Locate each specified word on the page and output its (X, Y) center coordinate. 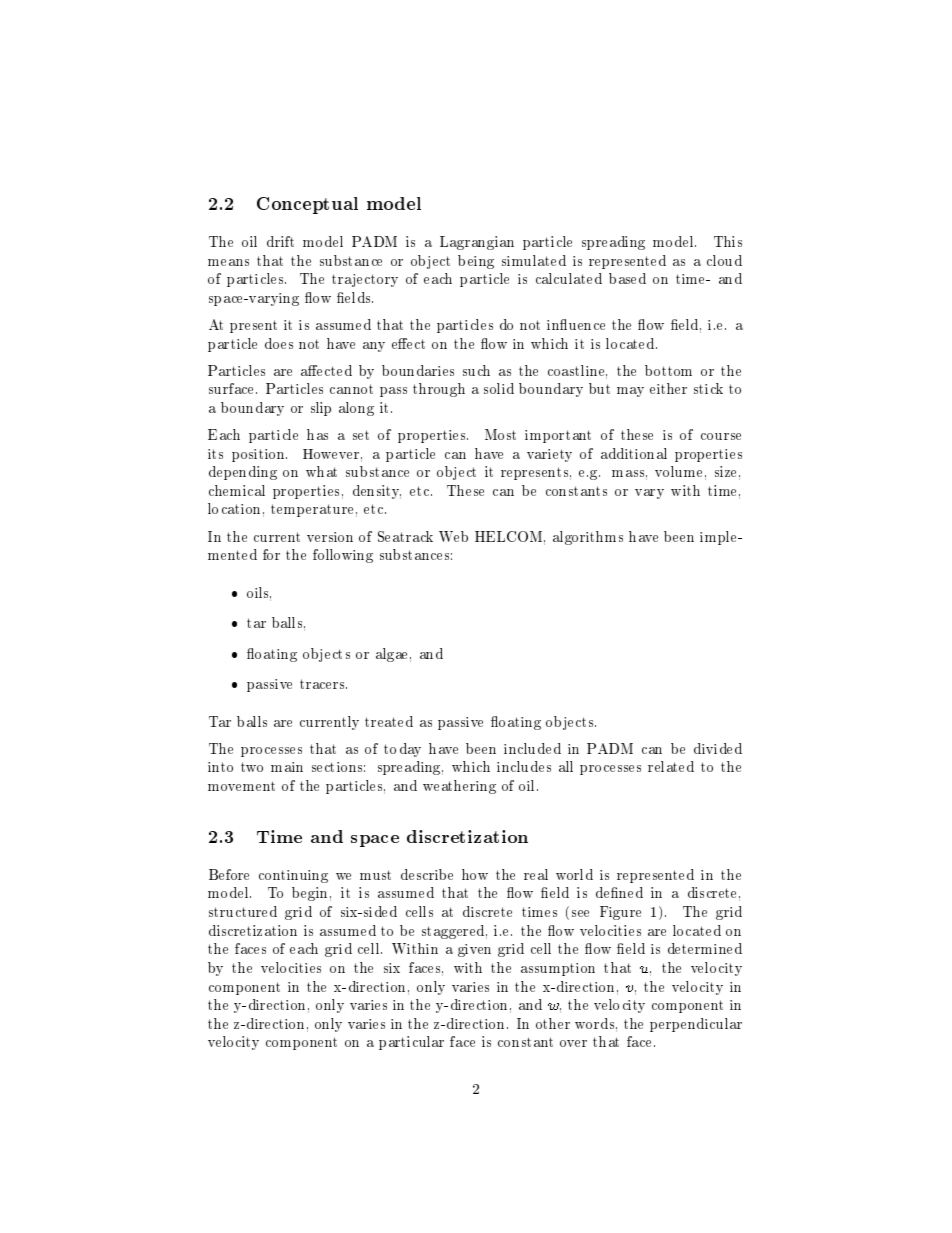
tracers (323, 684)
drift (280, 241)
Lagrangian (477, 243)
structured (243, 911)
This (728, 241)
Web (453, 536)
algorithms (588, 538)
